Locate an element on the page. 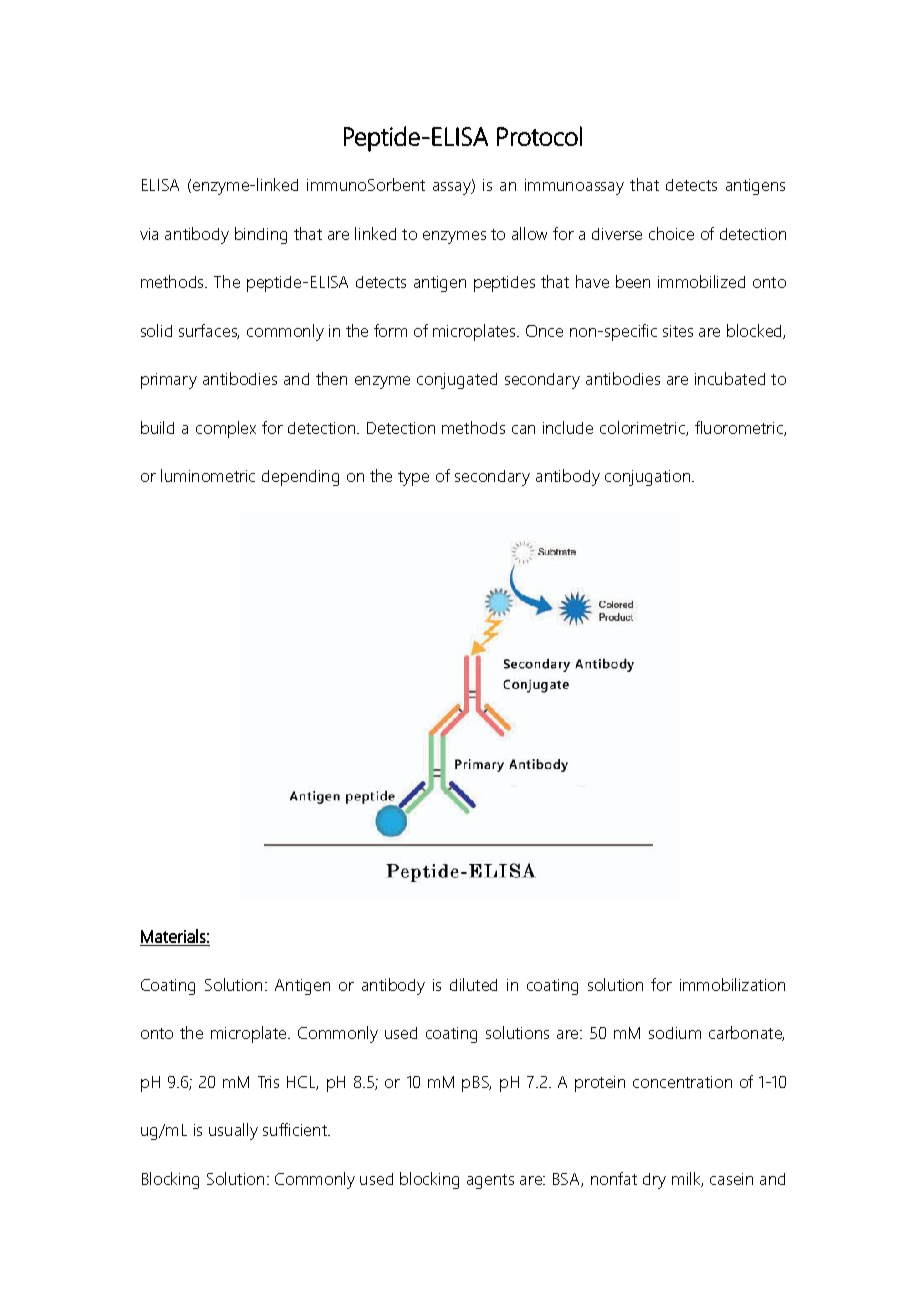 This image has width=924, height=1308. colorimetric is located at coordinates (643, 428).
